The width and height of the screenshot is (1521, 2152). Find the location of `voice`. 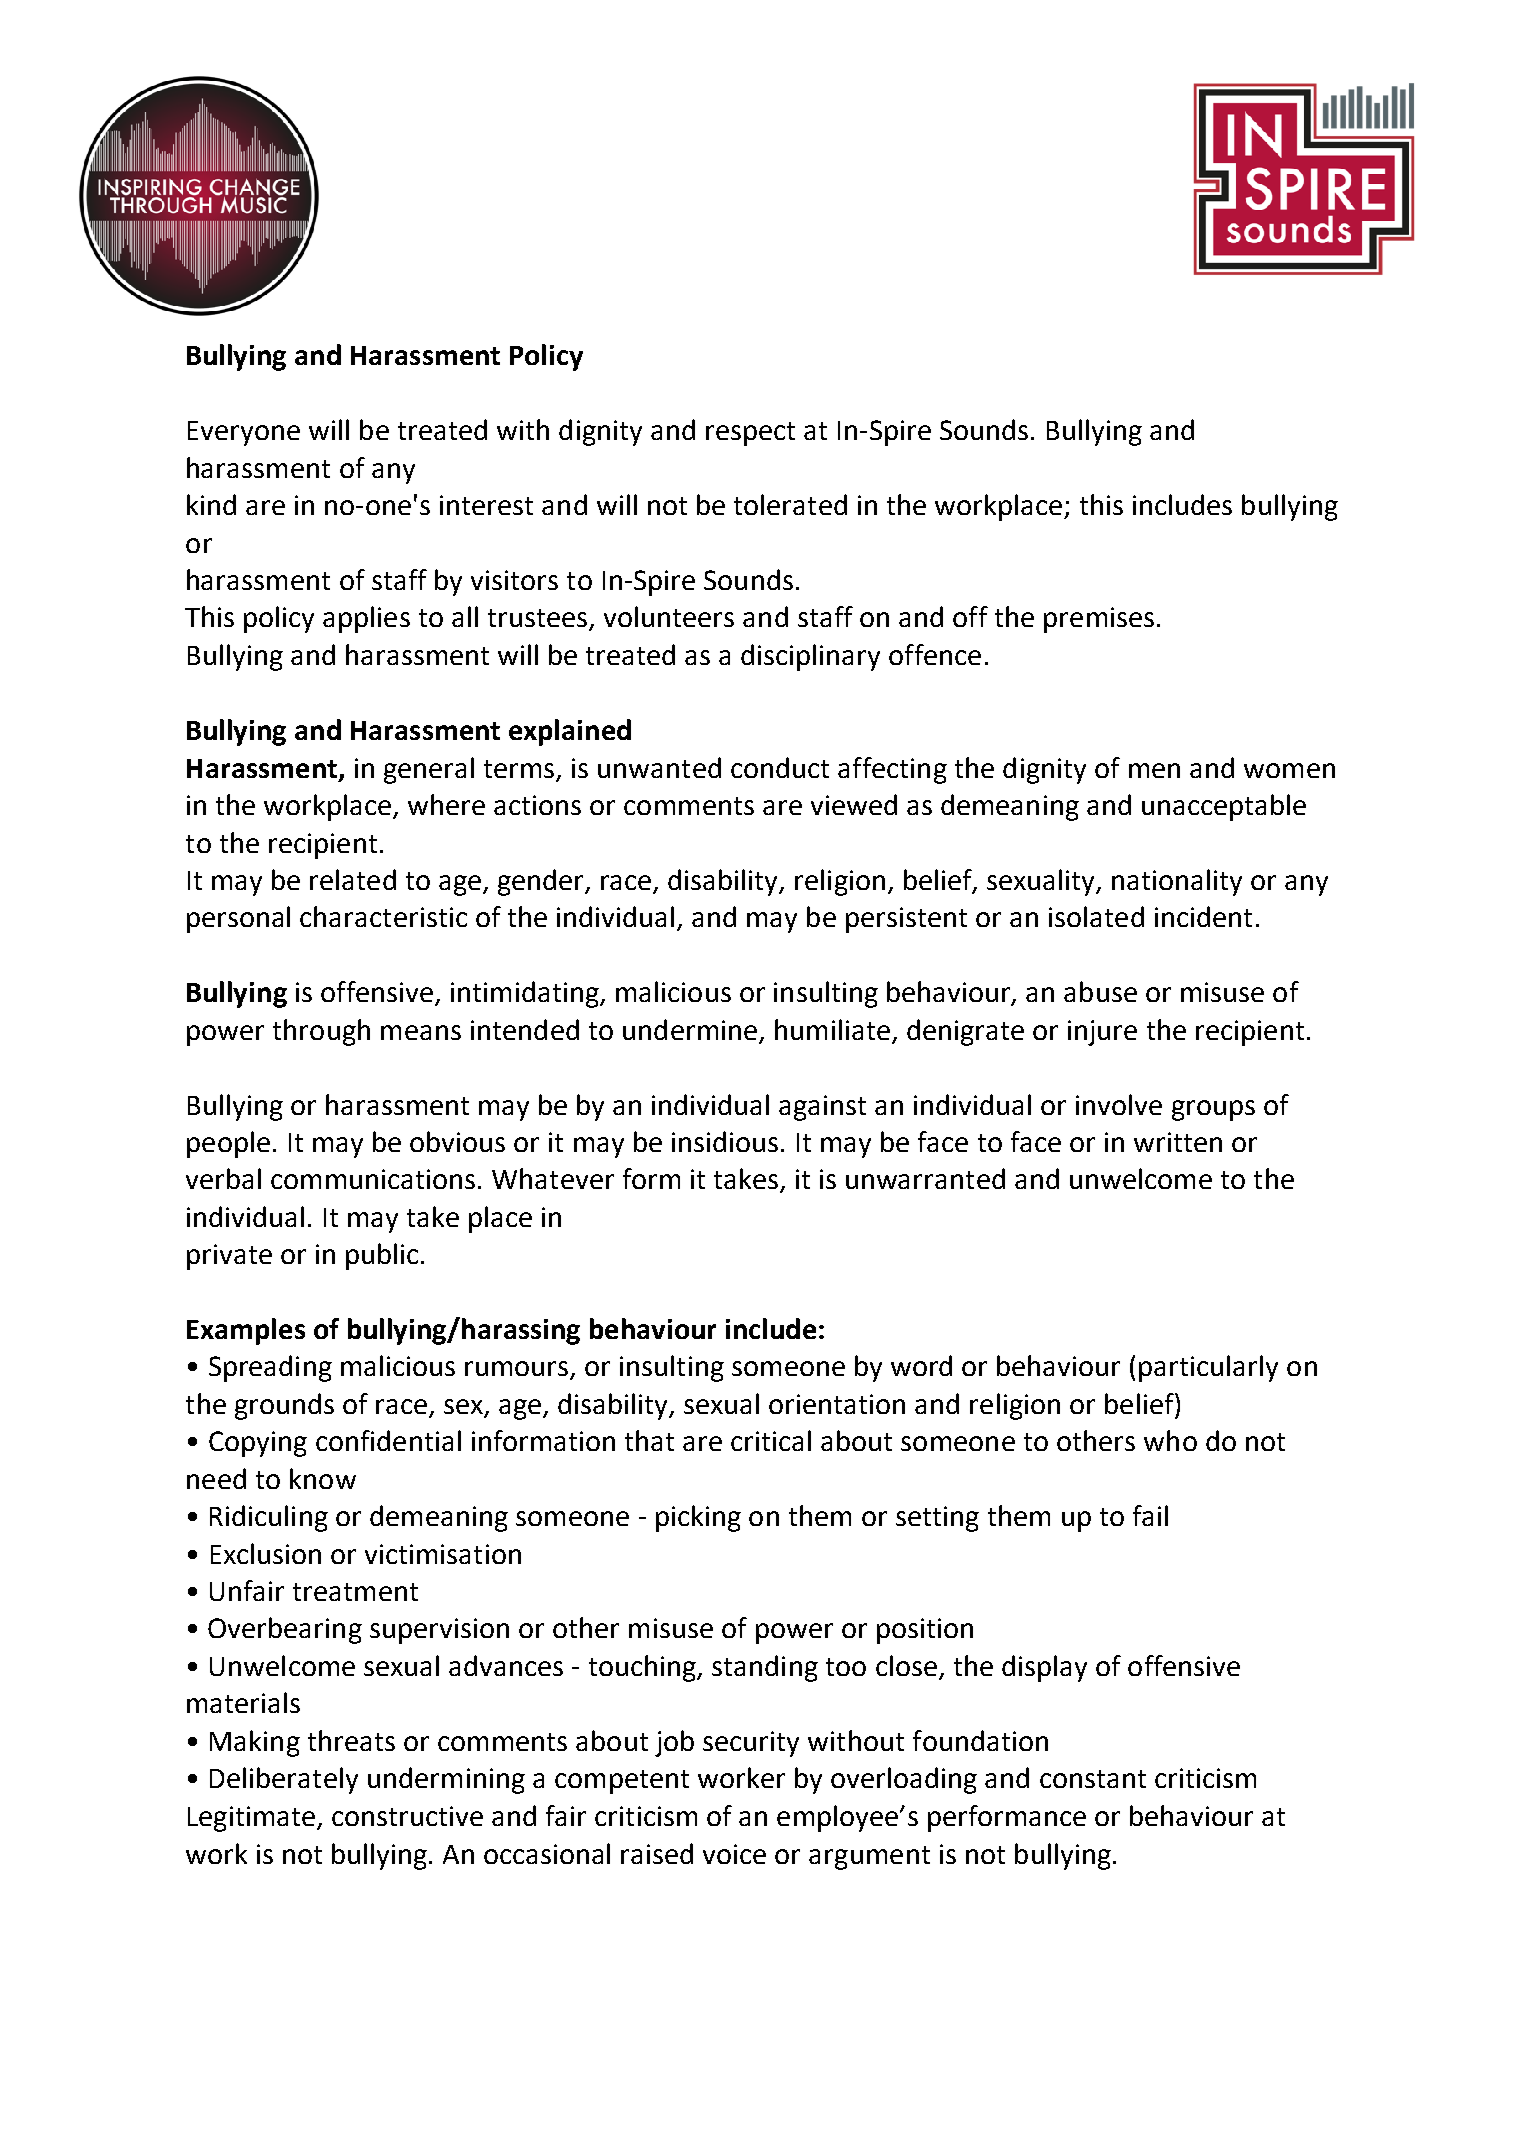

voice is located at coordinates (734, 1854).
